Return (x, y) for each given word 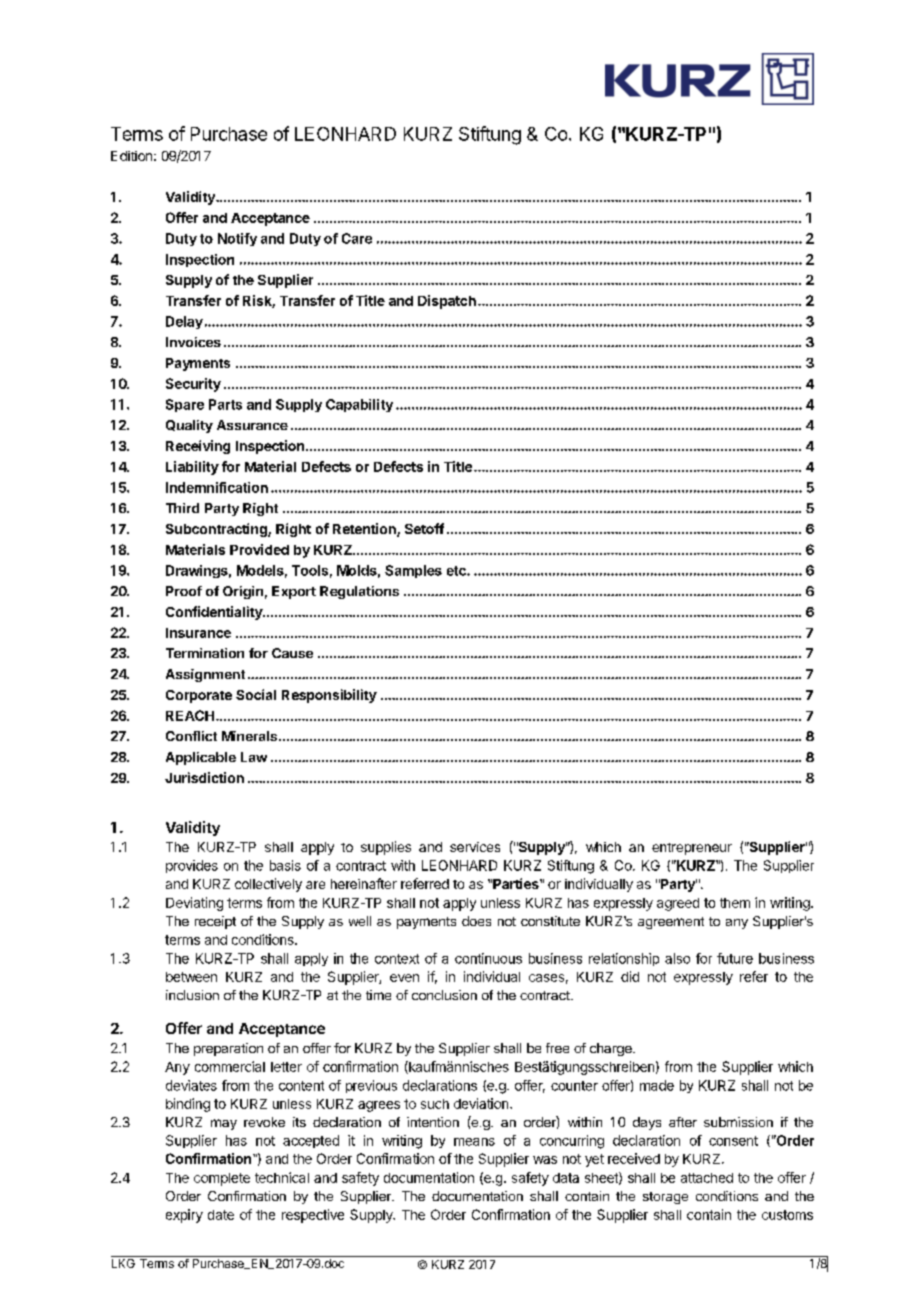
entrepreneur (692, 849)
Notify (237, 239)
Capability (359, 405)
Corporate (199, 696)
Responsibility (329, 696)
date (221, 1215)
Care (357, 238)
